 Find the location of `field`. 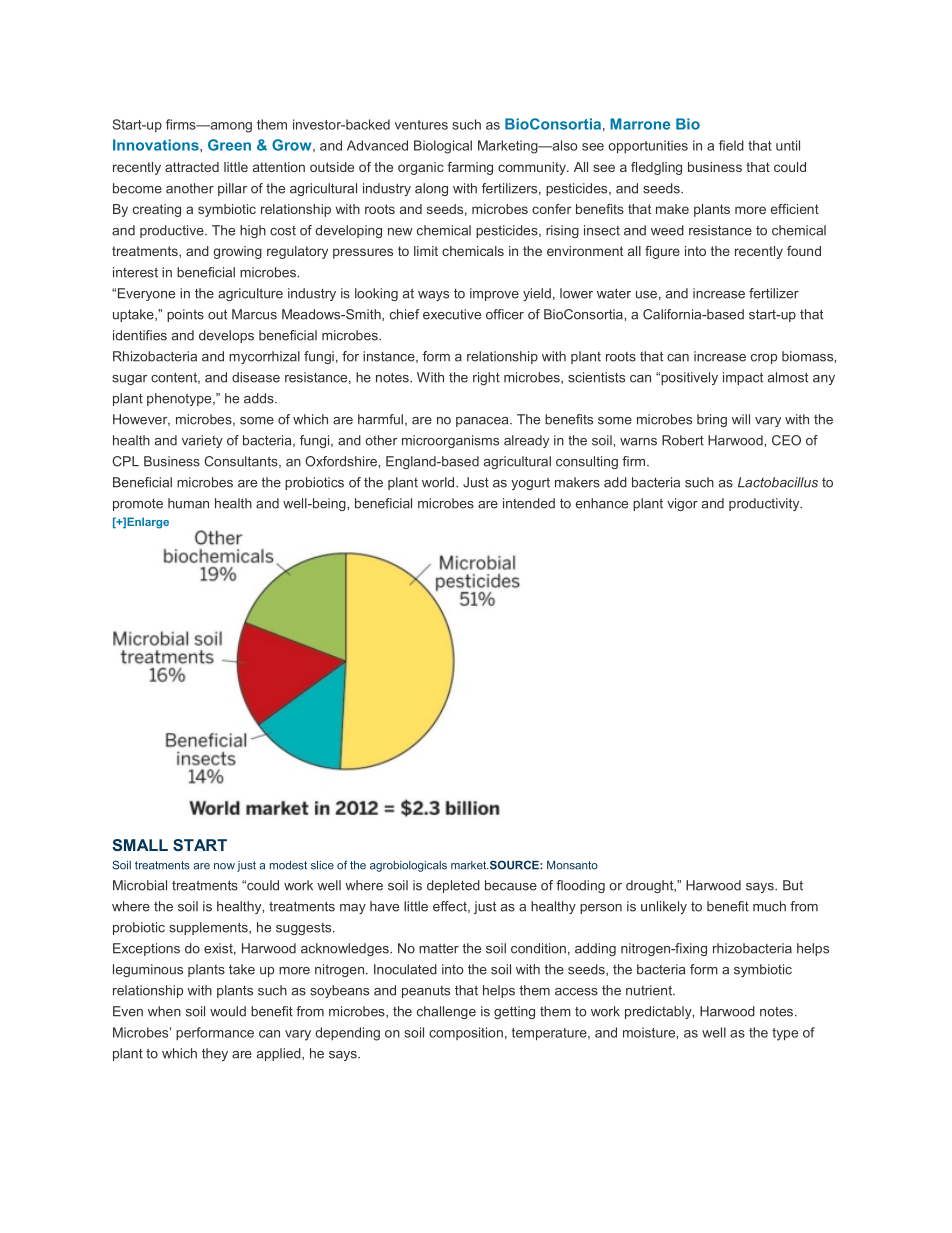

field is located at coordinates (731, 145).
